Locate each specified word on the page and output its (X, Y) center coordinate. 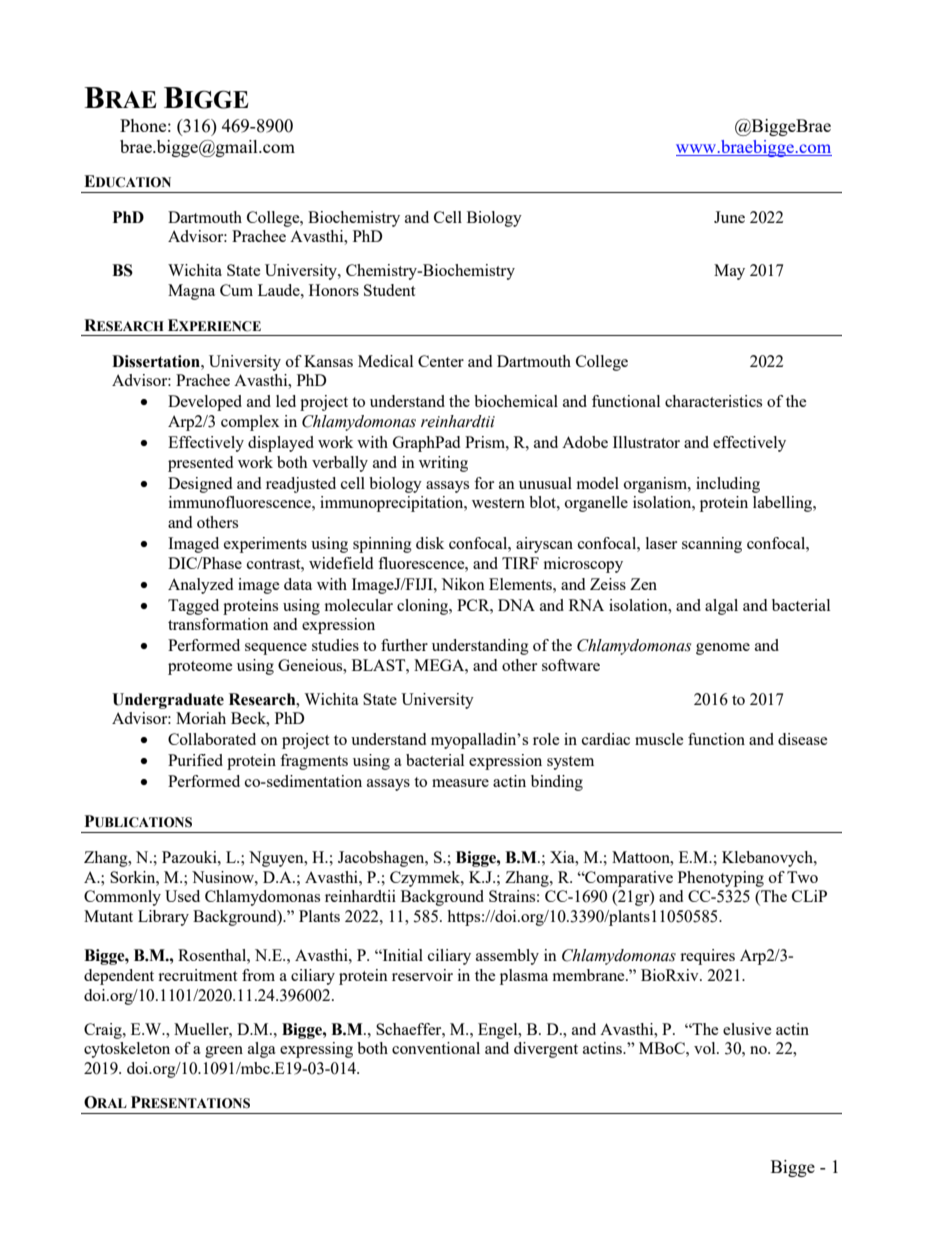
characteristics (713, 401)
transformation (218, 624)
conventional (436, 1048)
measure (460, 783)
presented (200, 464)
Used (182, 896)
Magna (191, 292)
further (404, 645)
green (224, 1052)
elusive (747, 1029)
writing (443, 464)
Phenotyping (721, 879)
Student (389, 290)
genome (723, 649)
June (729, 217)
